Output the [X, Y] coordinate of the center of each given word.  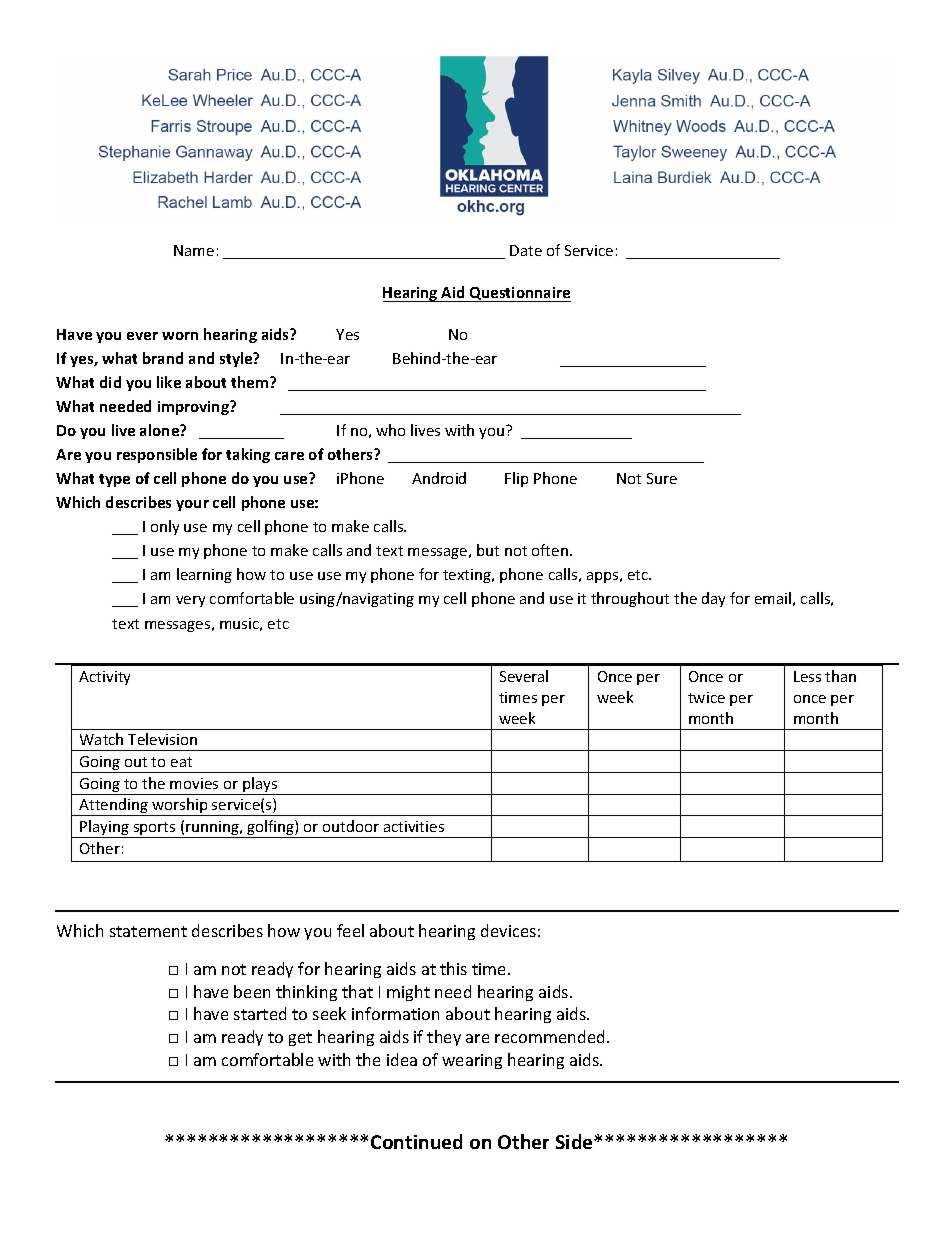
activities [414, 826]
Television [162, 739]
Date [526, 250]
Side [575, 1141]
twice [706, 697]
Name [194, 250]
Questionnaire [519, 294]
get [300, 1039]
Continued [416, 1141]
